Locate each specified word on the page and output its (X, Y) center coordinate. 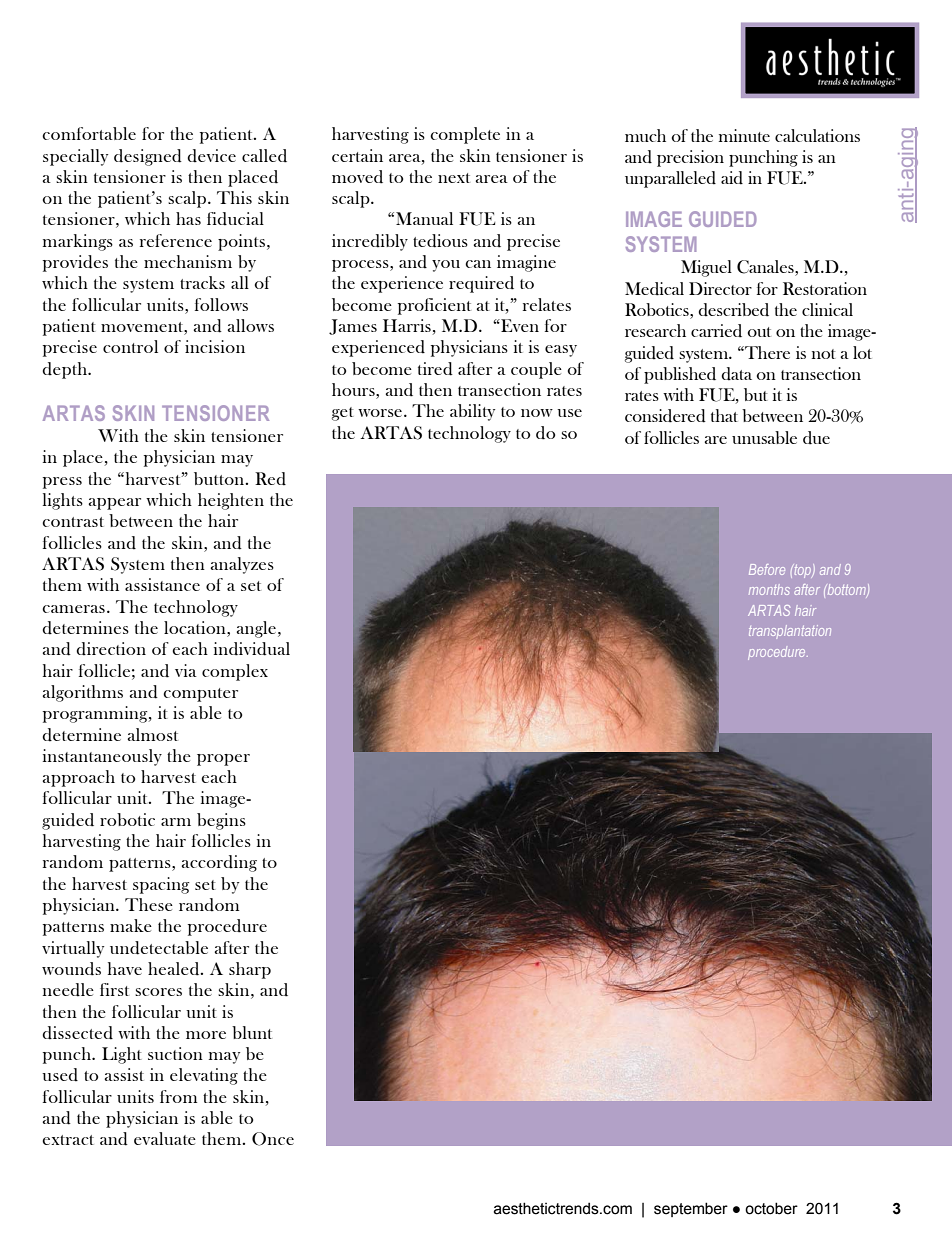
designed (148, 157)
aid (732, 178)
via (186, 670)
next (454, 178)
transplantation (790, 632)
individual (252, 649)
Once (273, 1139)
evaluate (165, 1138)
